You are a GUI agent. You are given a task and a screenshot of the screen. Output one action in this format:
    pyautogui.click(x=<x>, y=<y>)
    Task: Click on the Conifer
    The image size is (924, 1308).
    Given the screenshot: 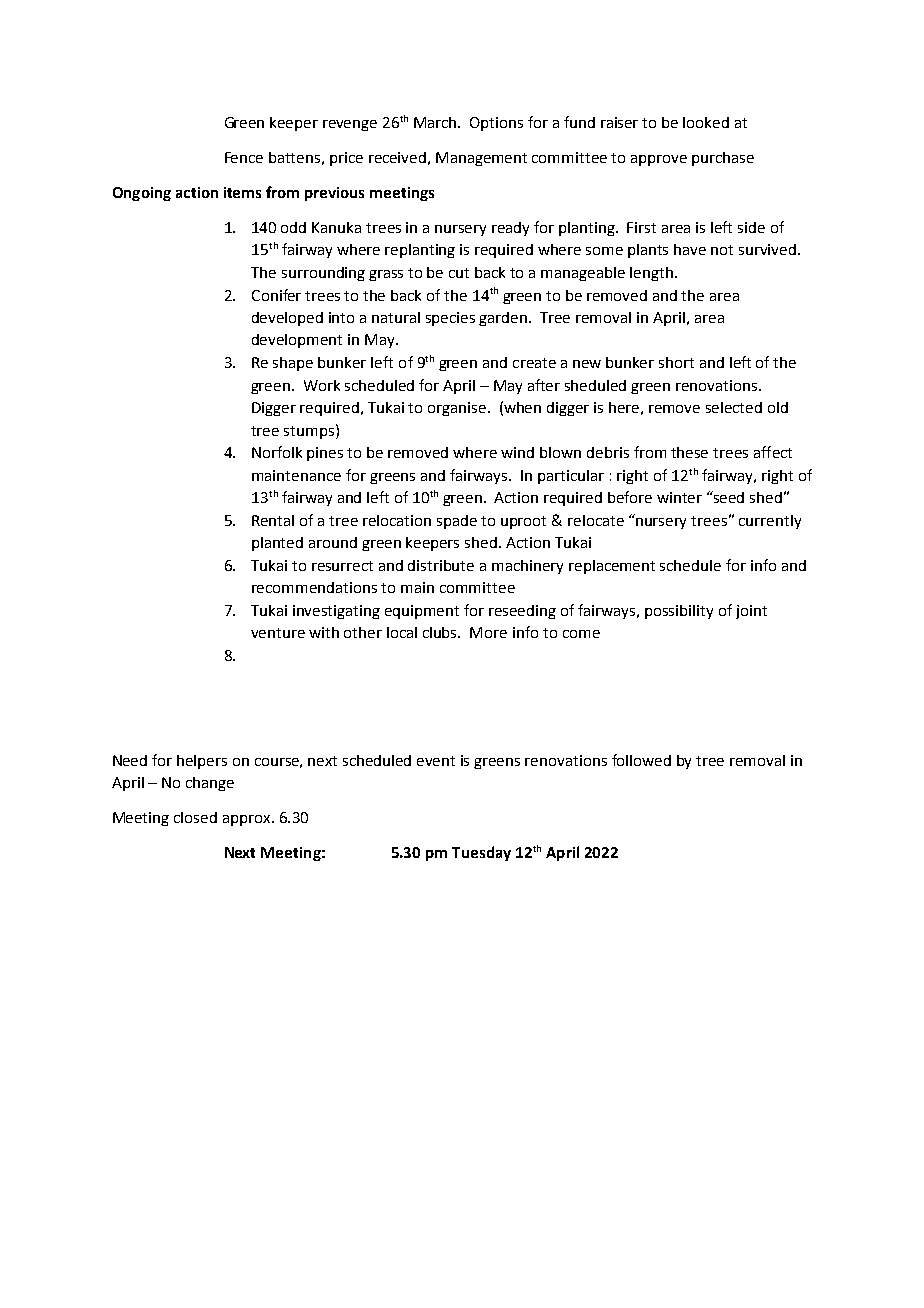 What is the action you would take?
    pyautogui.click(x=276, y=295)
